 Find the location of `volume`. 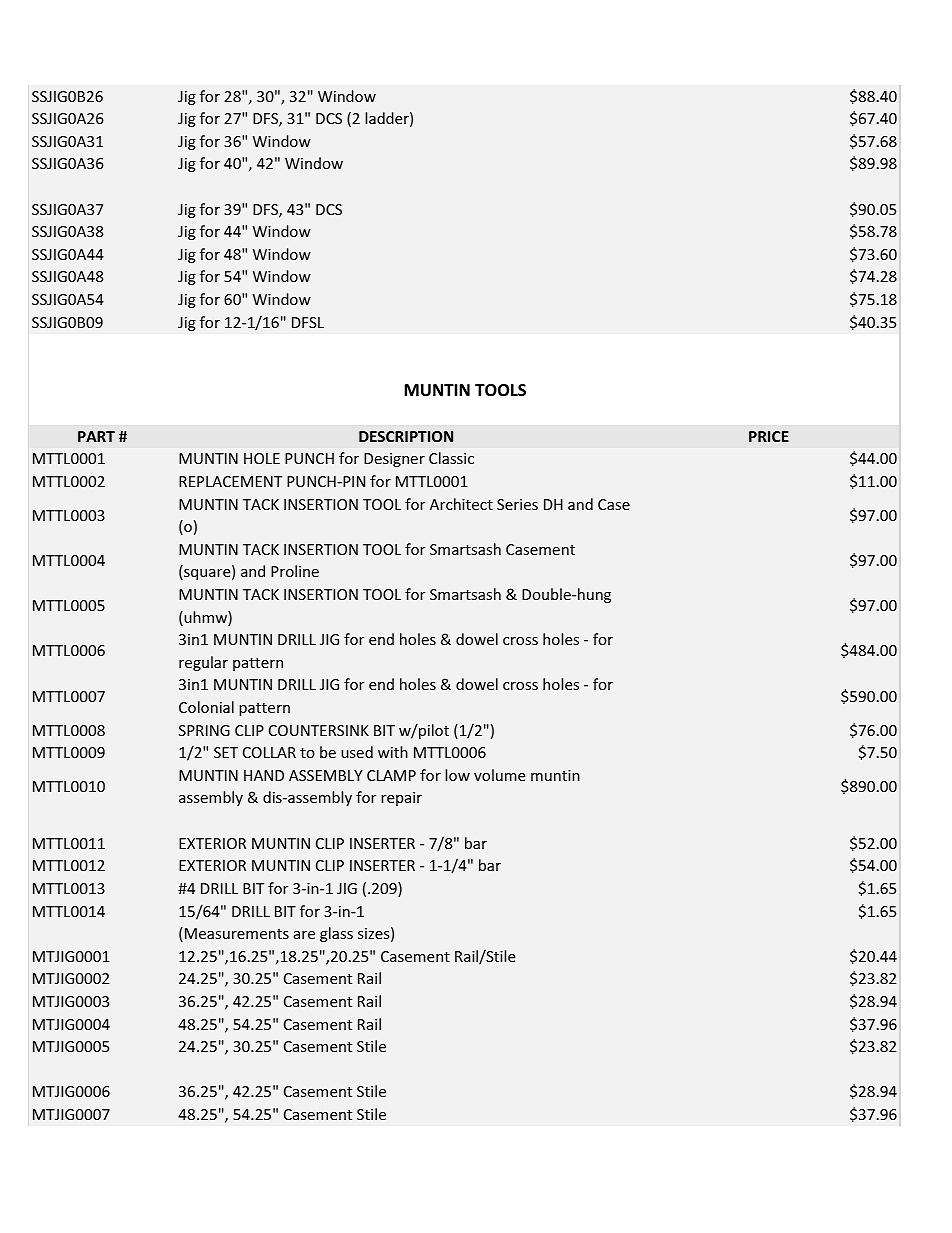

volume is located at coordinates (499, 775).
